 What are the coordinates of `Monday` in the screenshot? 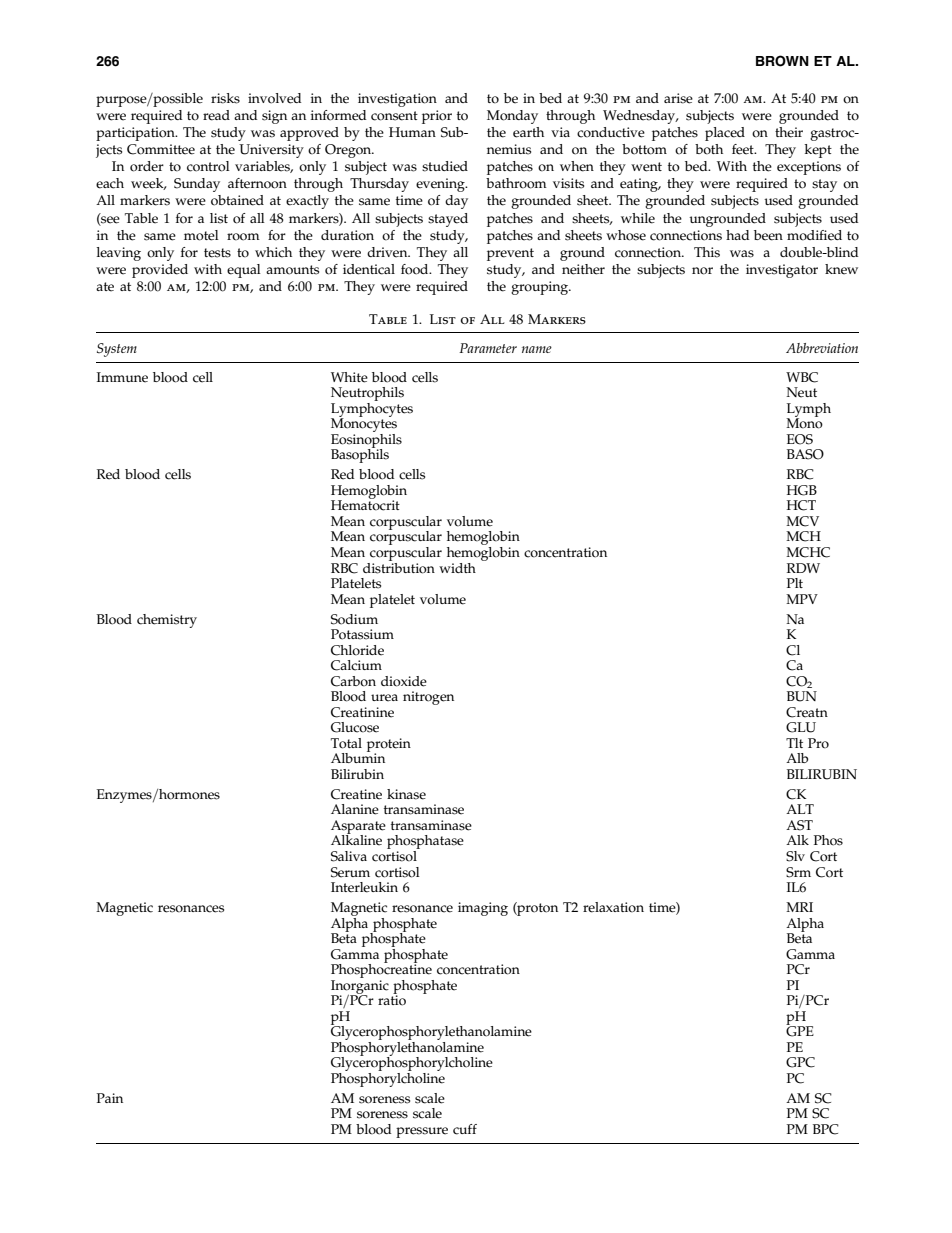 It's located at (512, 117).
